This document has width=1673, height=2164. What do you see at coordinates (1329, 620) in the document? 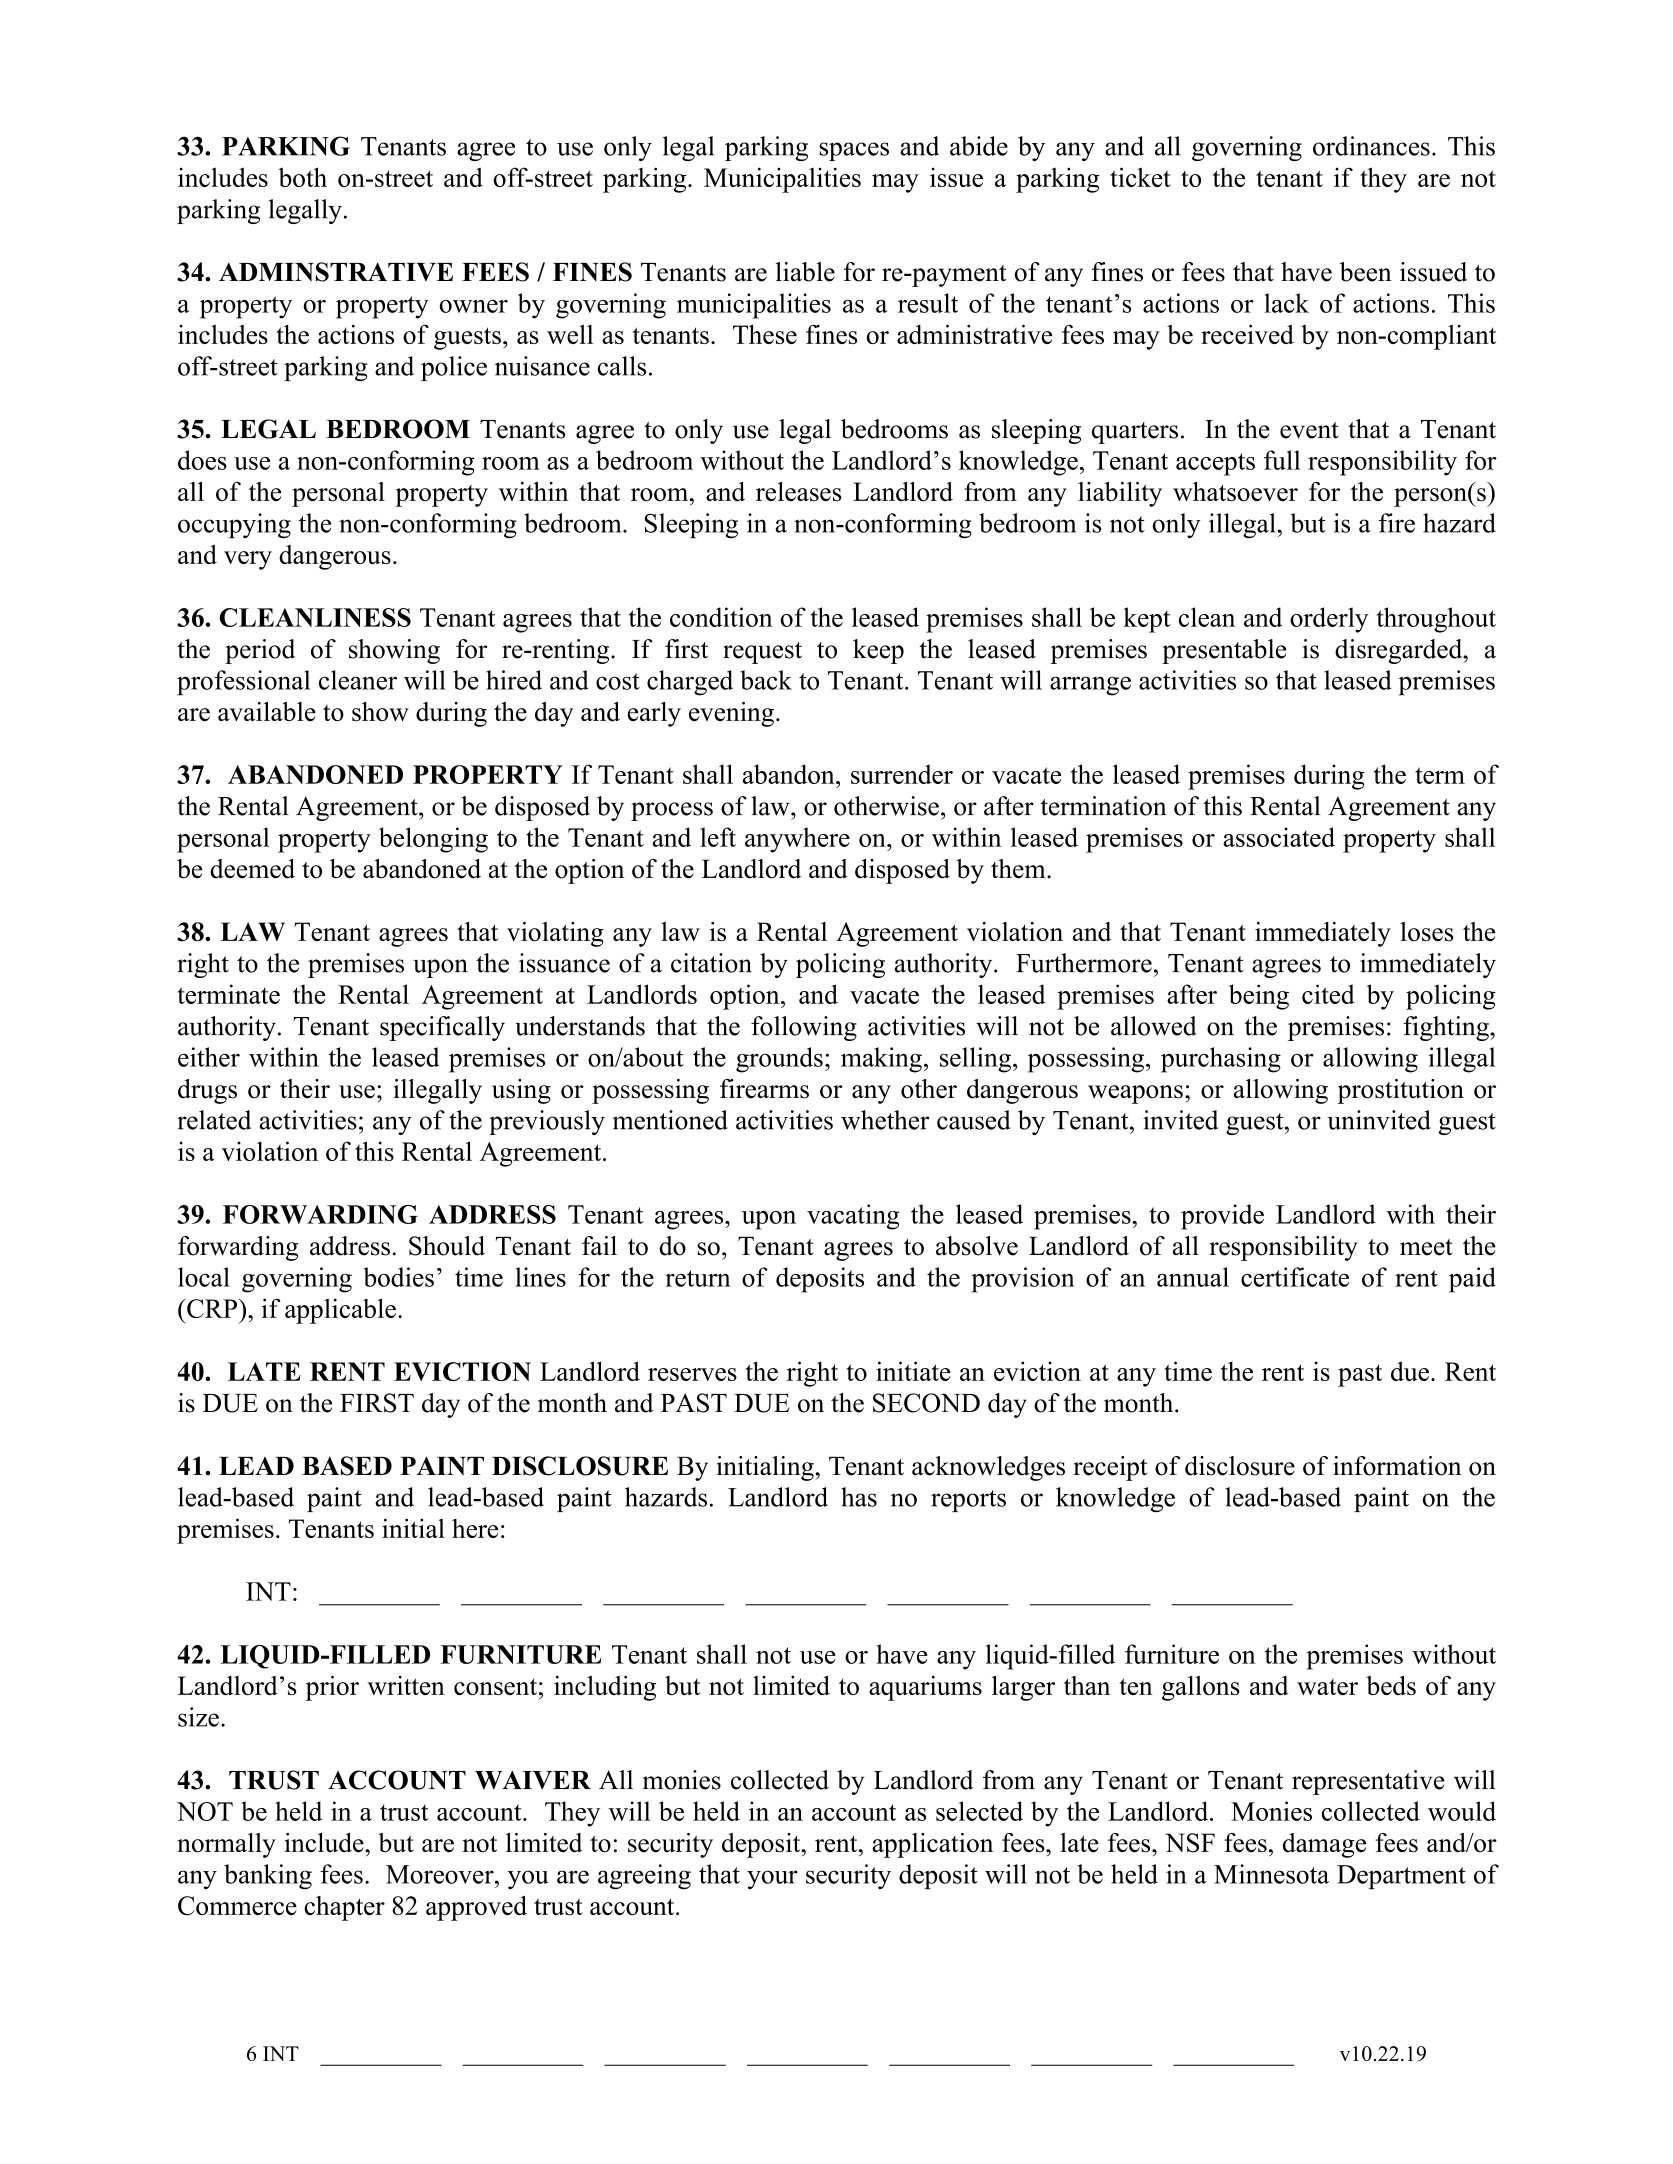
I see `orderly` at bounding box center [1329, 620].
